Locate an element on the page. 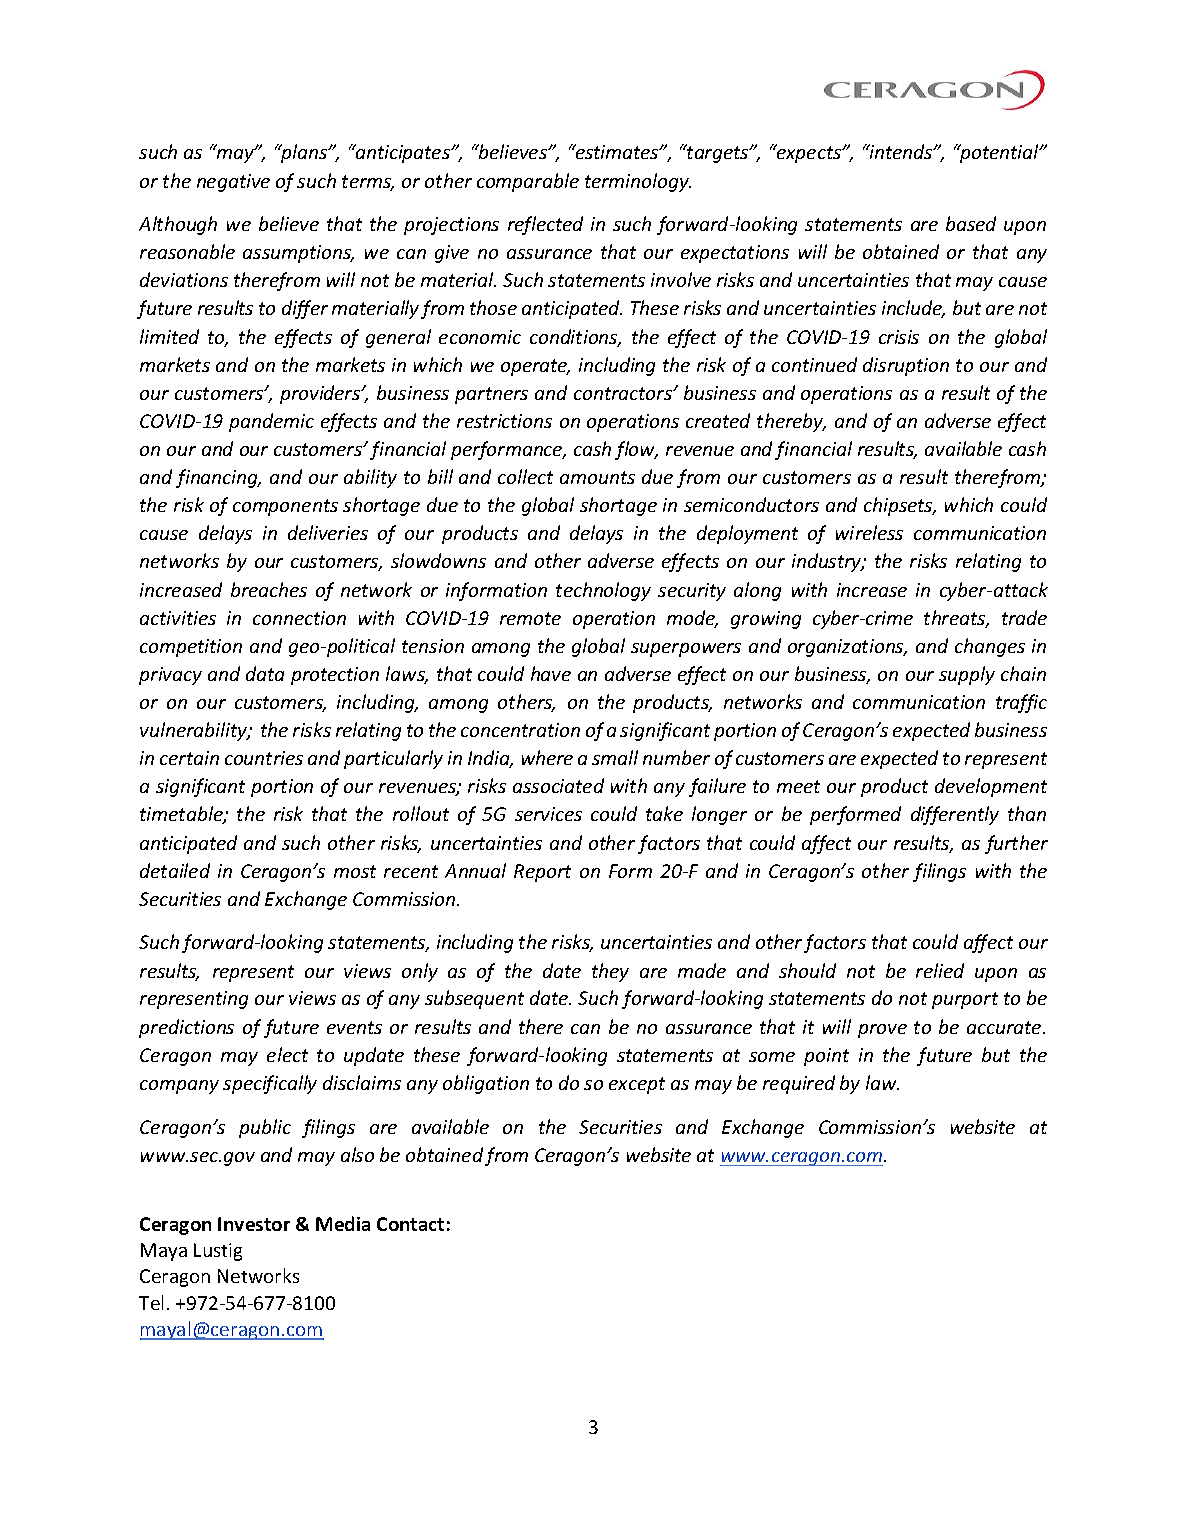 Image resolution: width=1187 pixels, height=1536 pixels. countries is located at coordinates (264, 758).
